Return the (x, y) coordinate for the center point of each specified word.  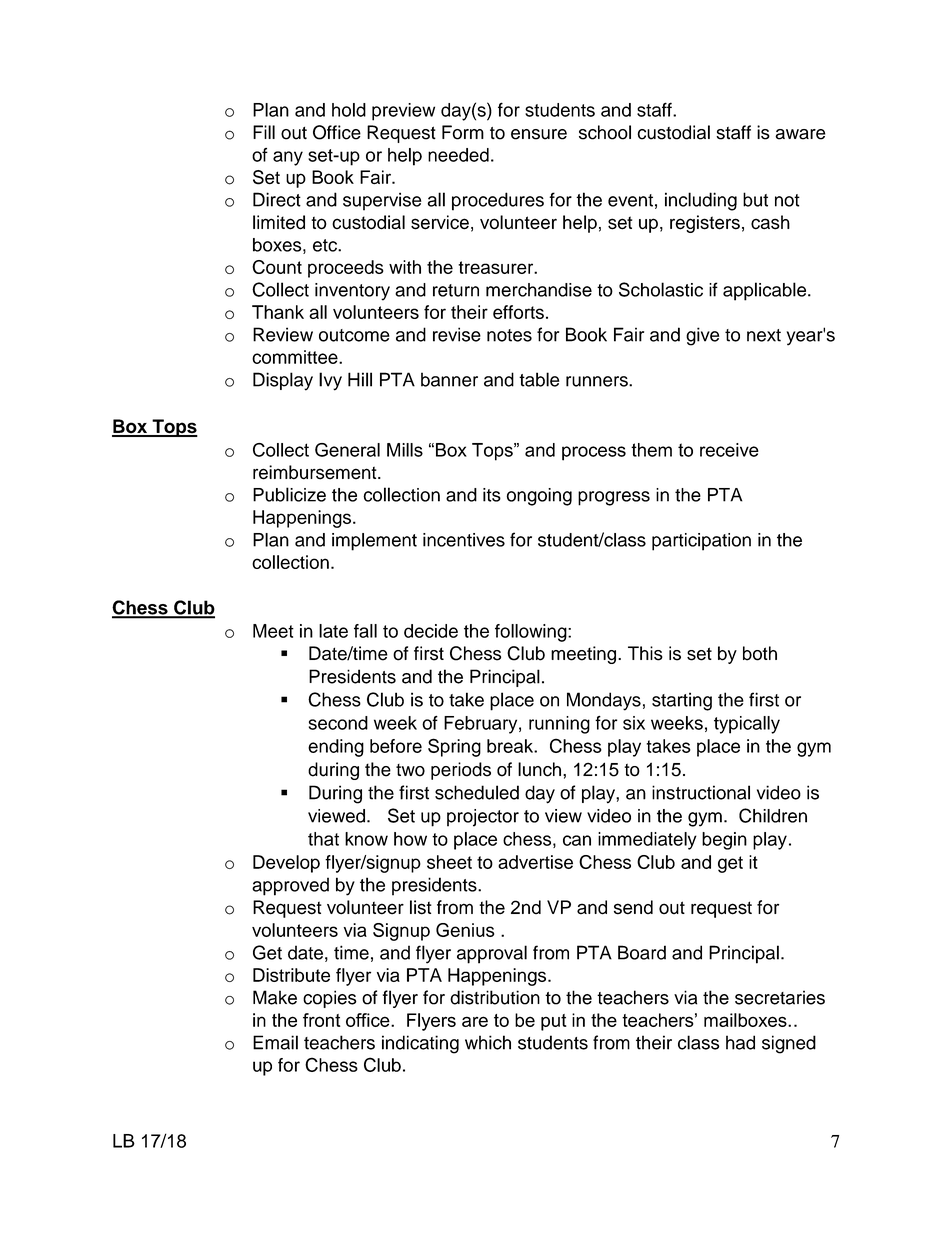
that (323, 839)
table (539, 379)
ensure (539, 134)
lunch (539, 769)
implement (374, 542)
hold (349, 110)
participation (701, 542)
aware (800, 134)
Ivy (330, 381)
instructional (701, 792)
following (532, 633)
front (322, 1020)
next (764, 335)
